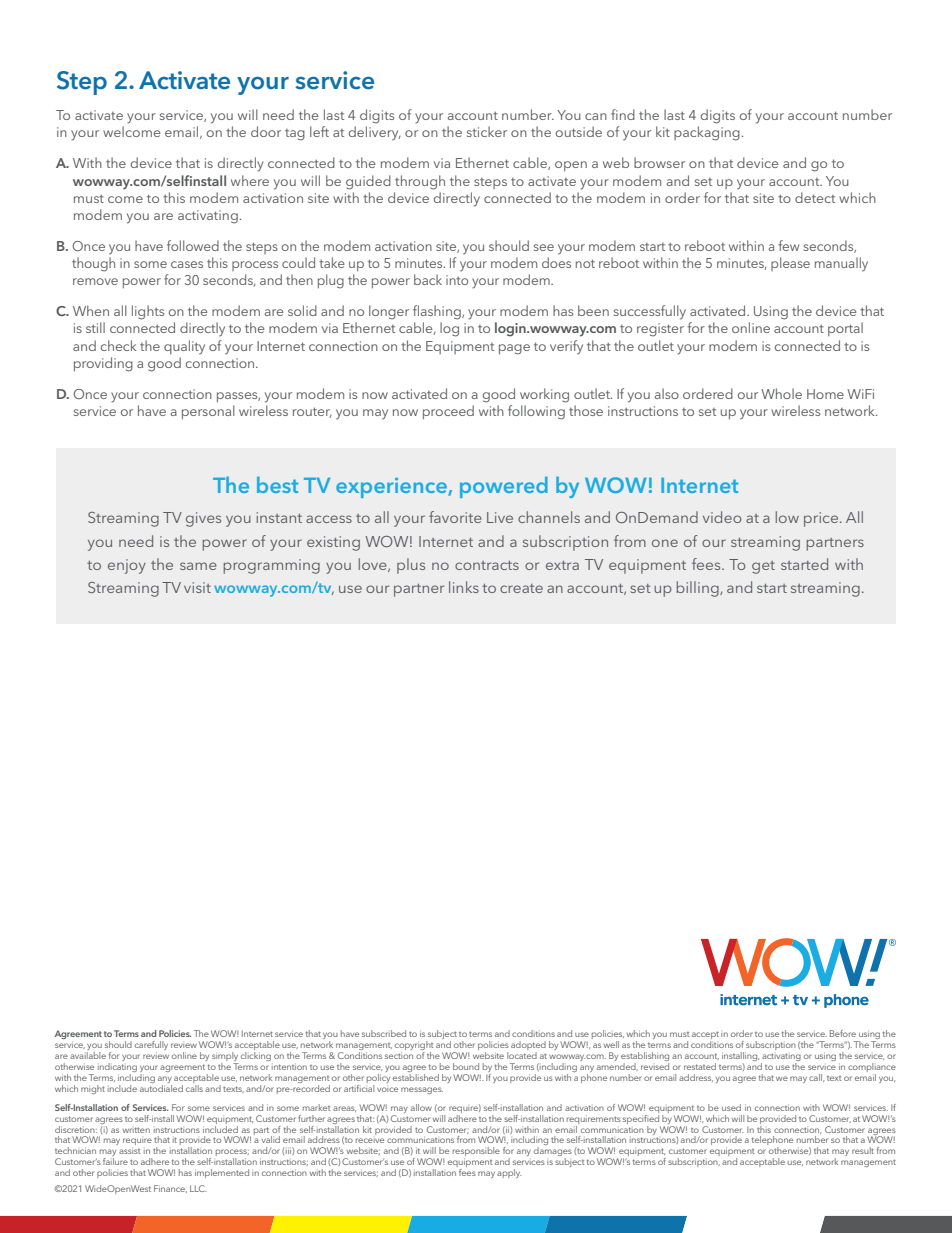 The width and height of the page is (952, 1233). What do you see at coordinates (731, 1107) in the page?
I see `used` at bounding box center [731, 1107].
